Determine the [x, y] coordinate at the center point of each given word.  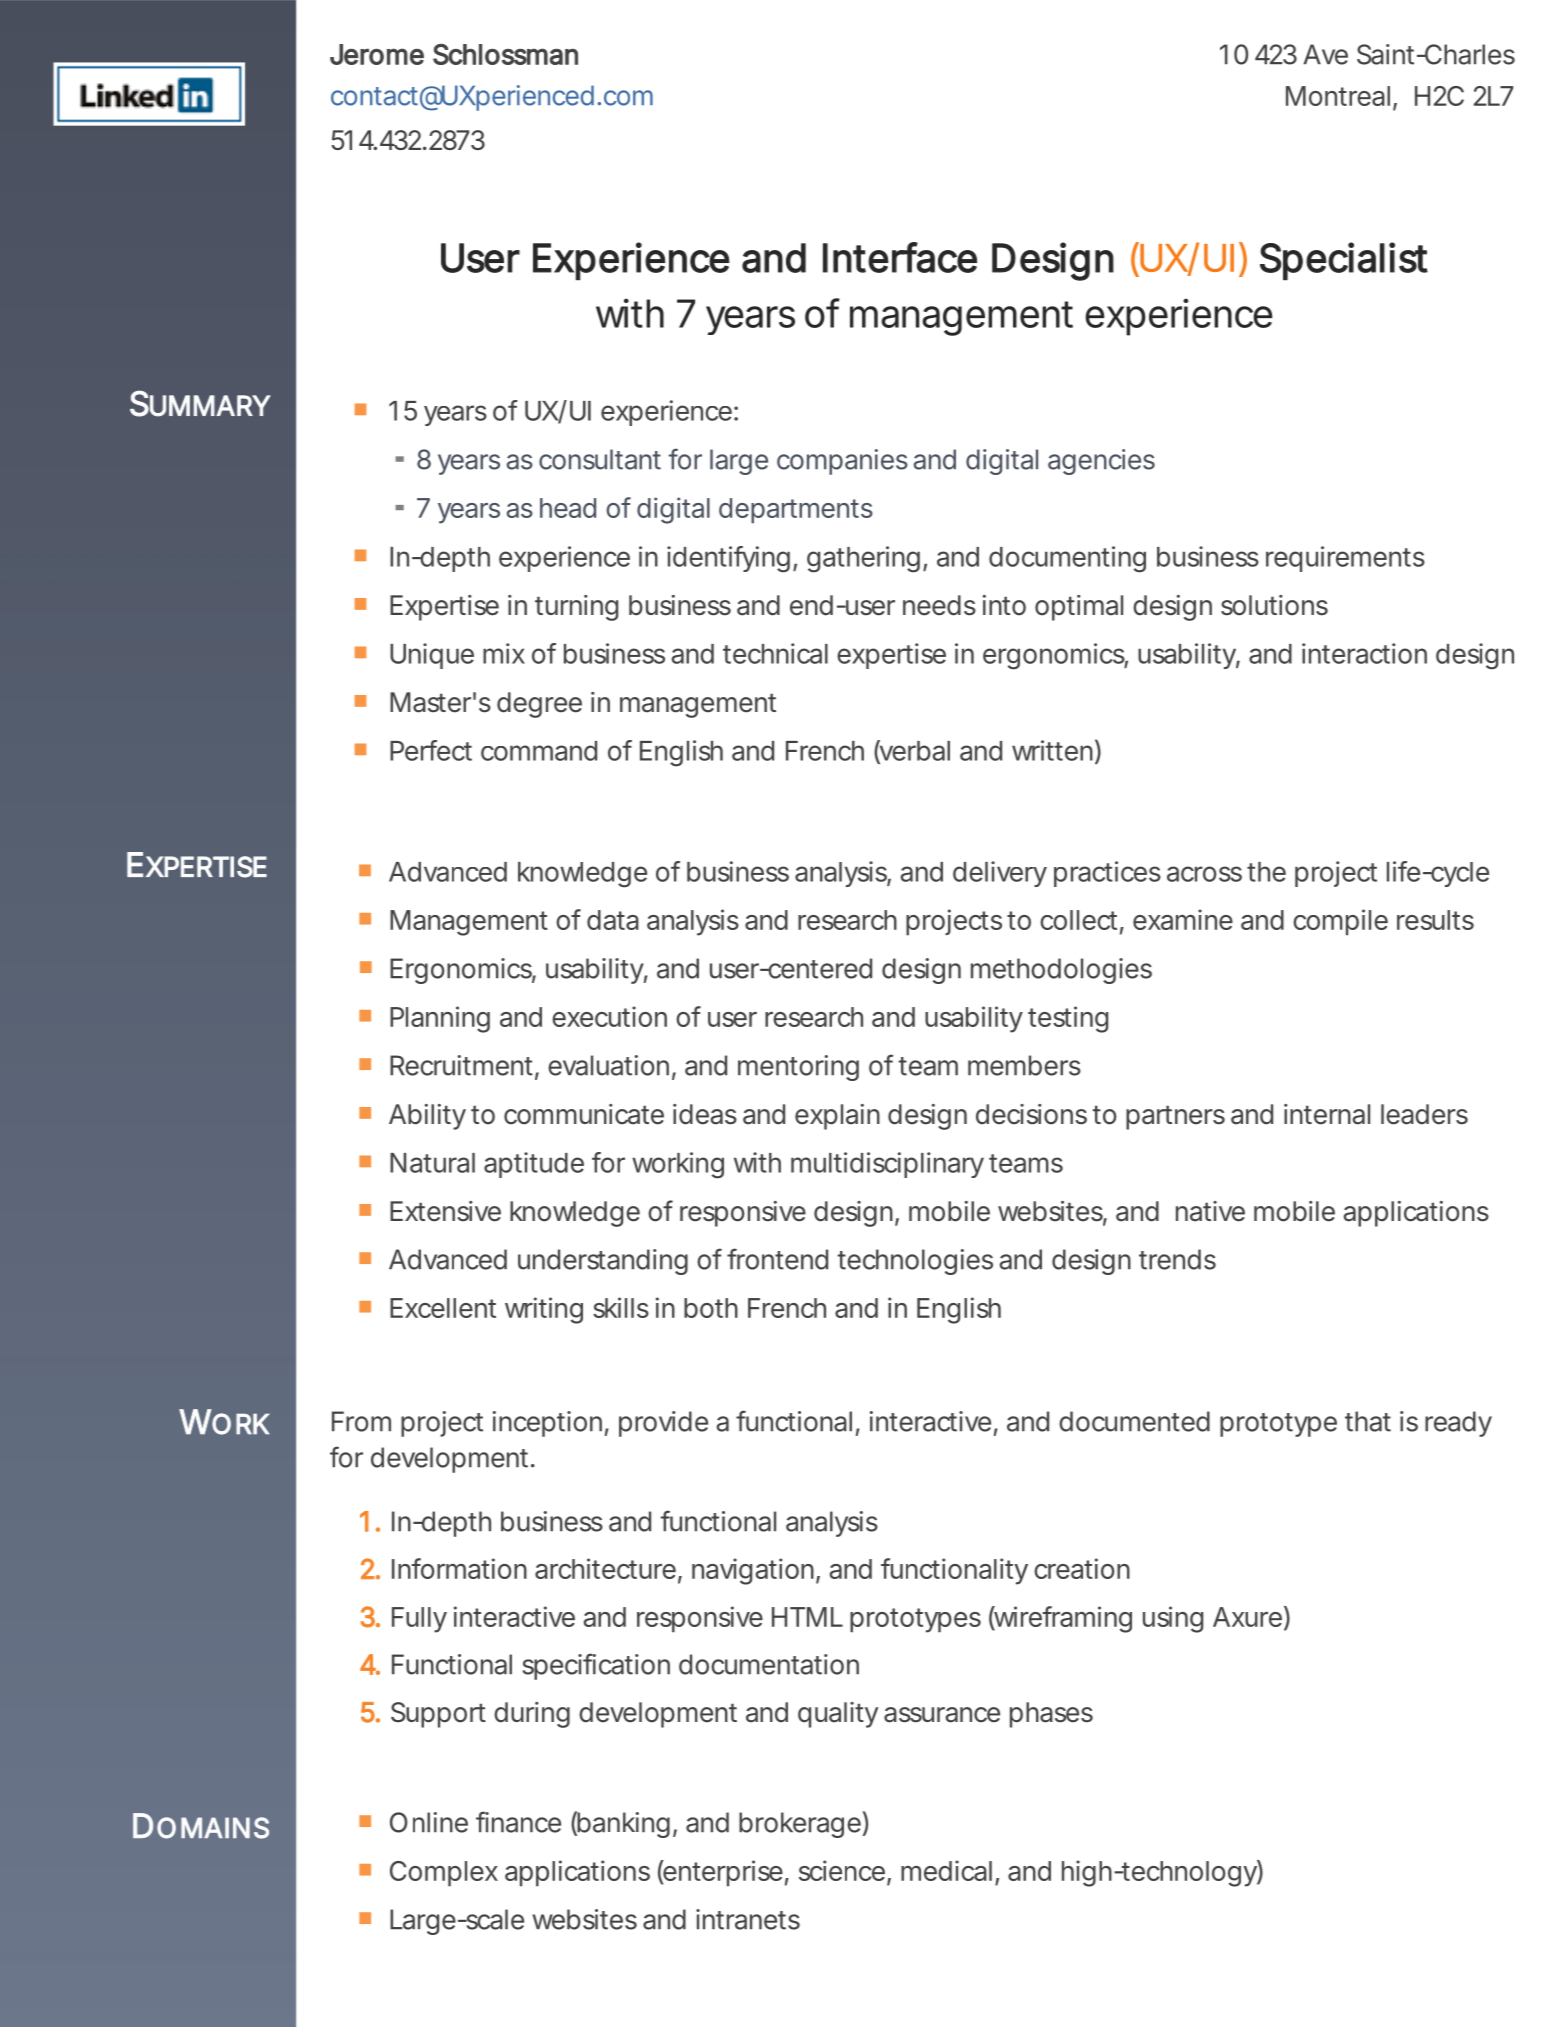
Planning [440, 1019]
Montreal [1338, 96]
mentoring [798, 1068]
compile [1340, 922]
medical [946, 1870]
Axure [1247, 1617]
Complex [444, 1874]
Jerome [377, 54]
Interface [900, 257]
